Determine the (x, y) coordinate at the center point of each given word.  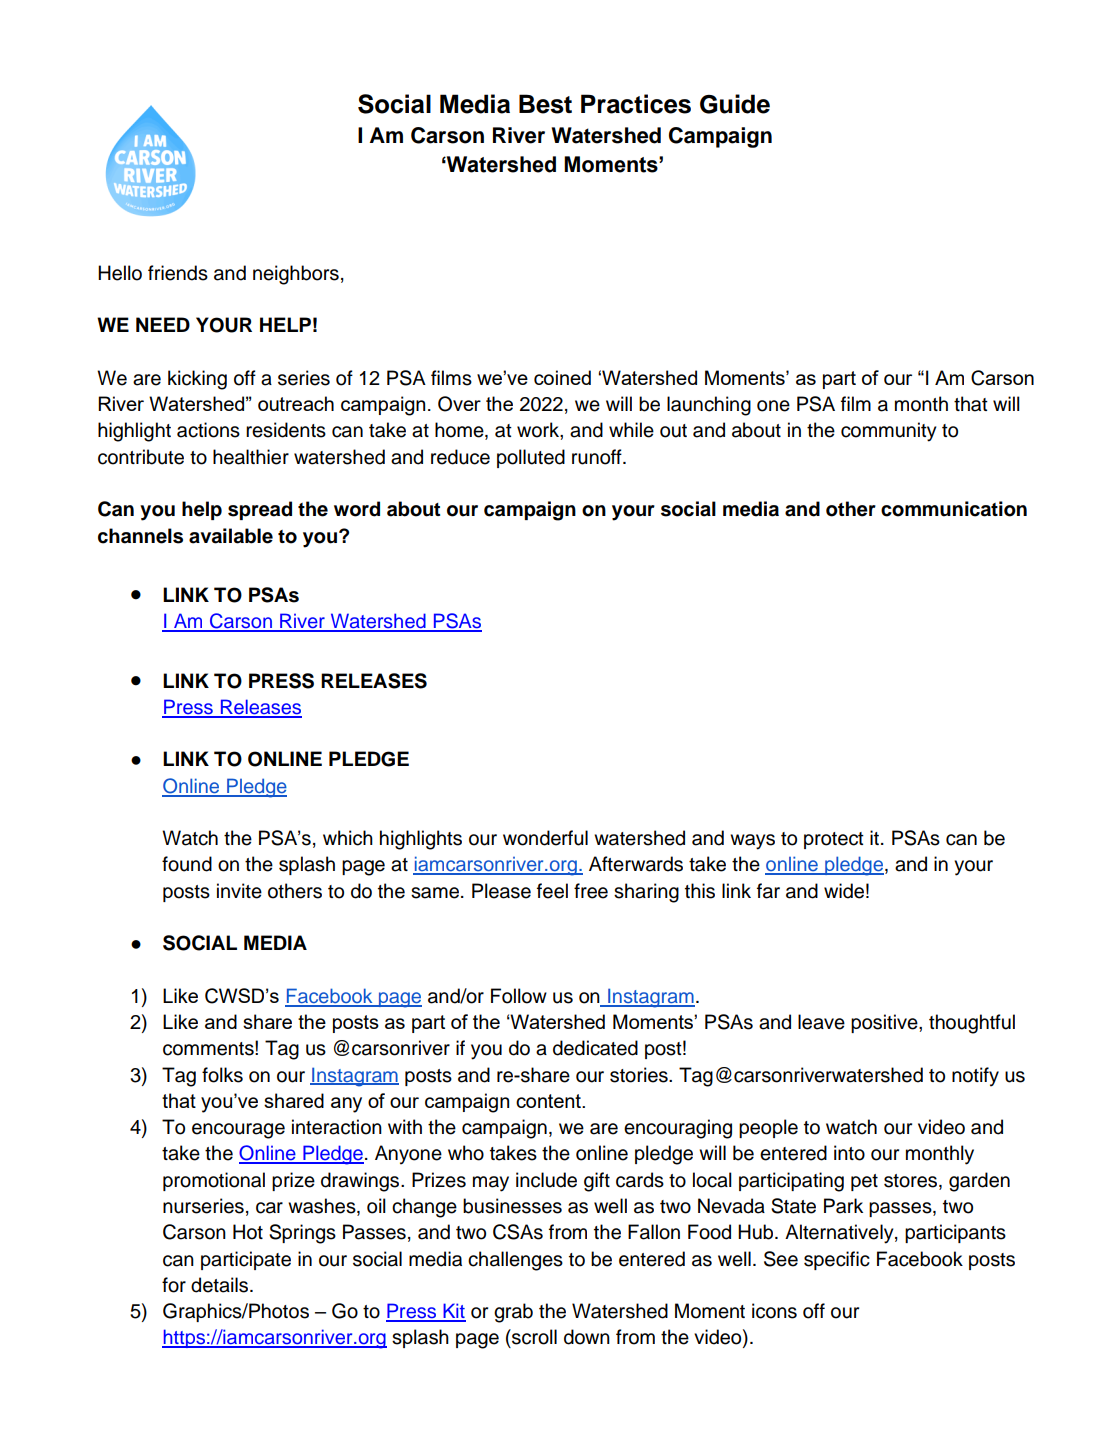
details (219, 1285)
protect (834, 840)
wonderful (545, 838)
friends (178, 273)
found (187, 864)
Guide (735, 104)
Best (545, 104)
